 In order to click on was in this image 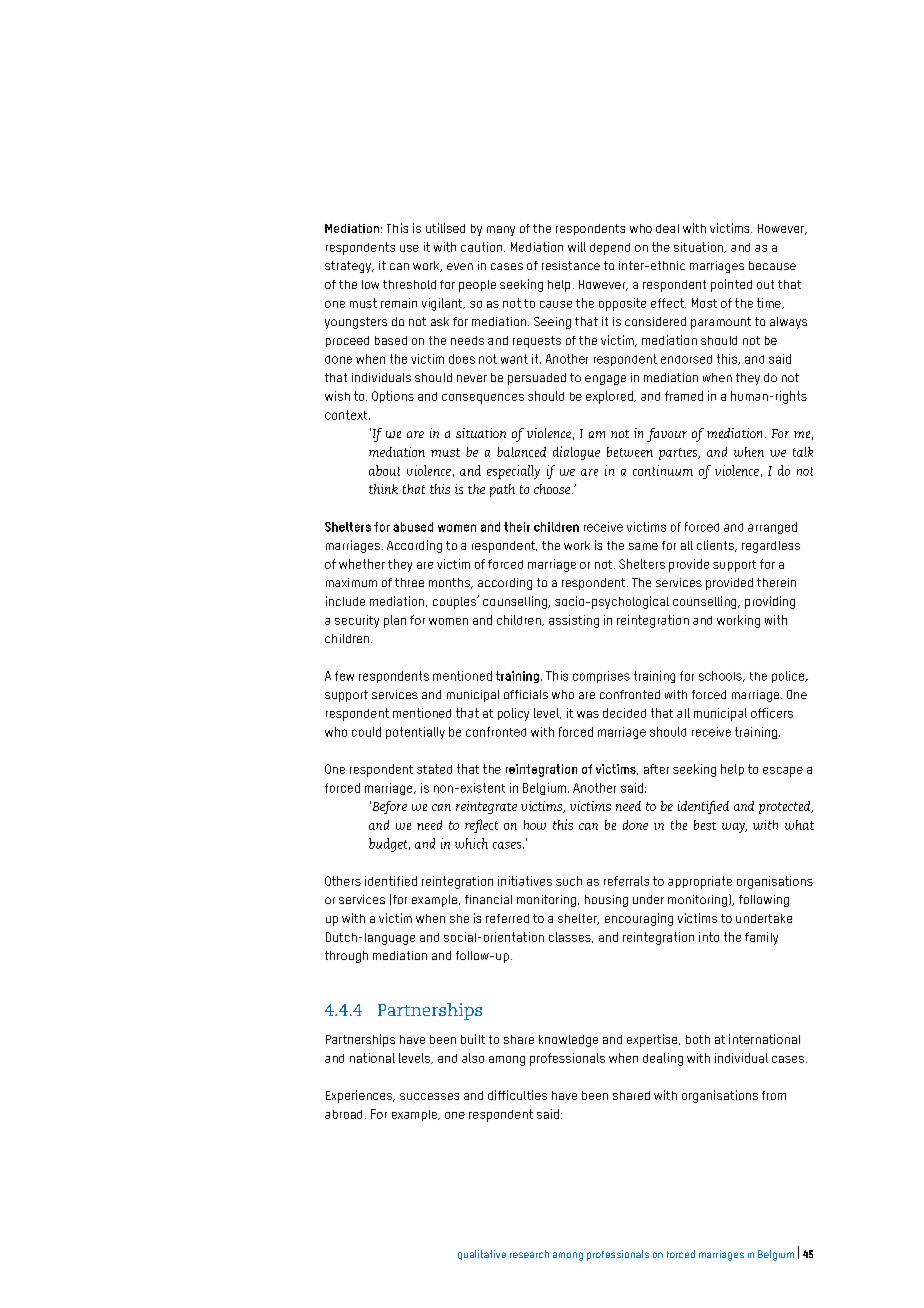, I will do `click(588, 714)`.
